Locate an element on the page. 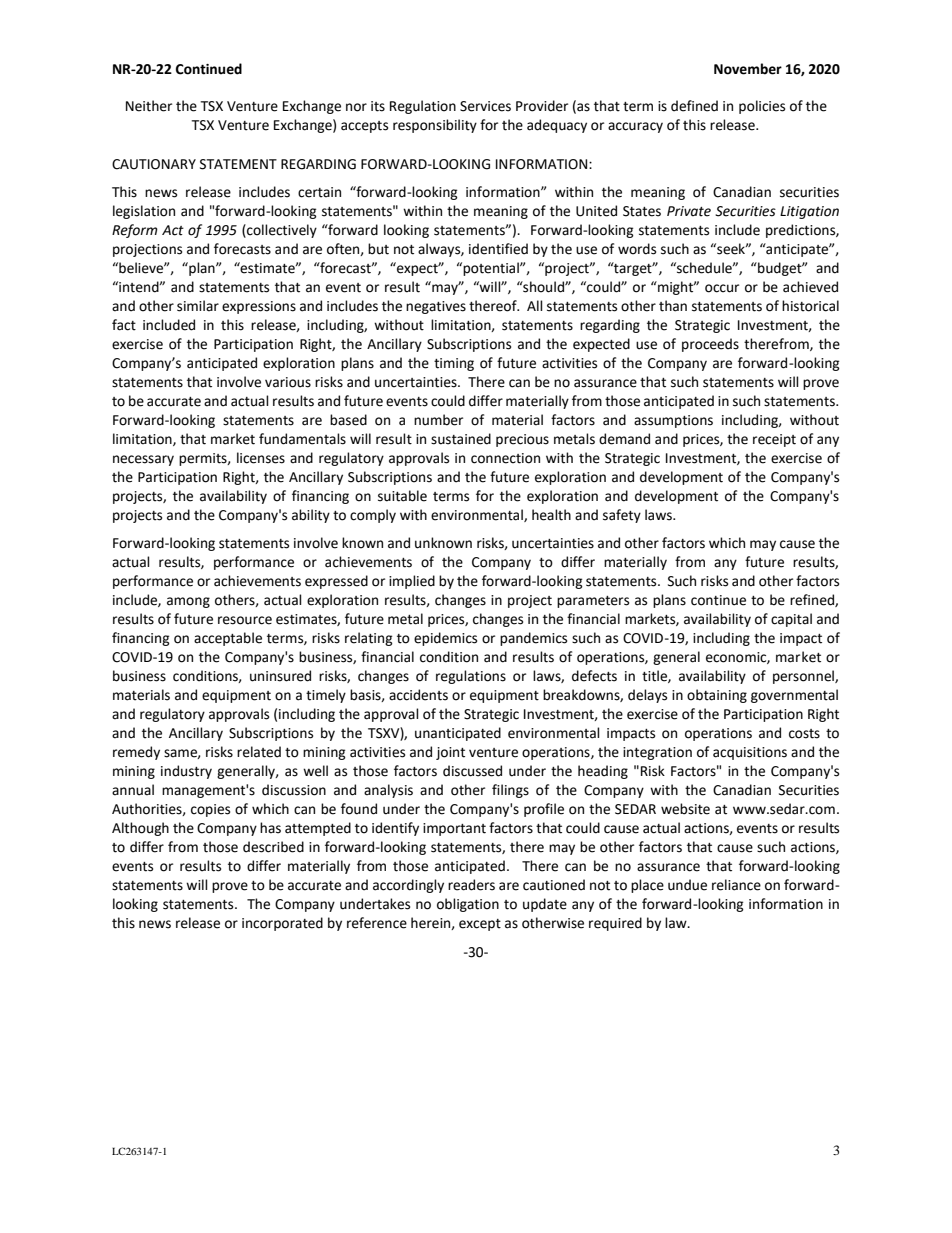 The image size is (952, 1233). various is located at coordinates (288, 382).
